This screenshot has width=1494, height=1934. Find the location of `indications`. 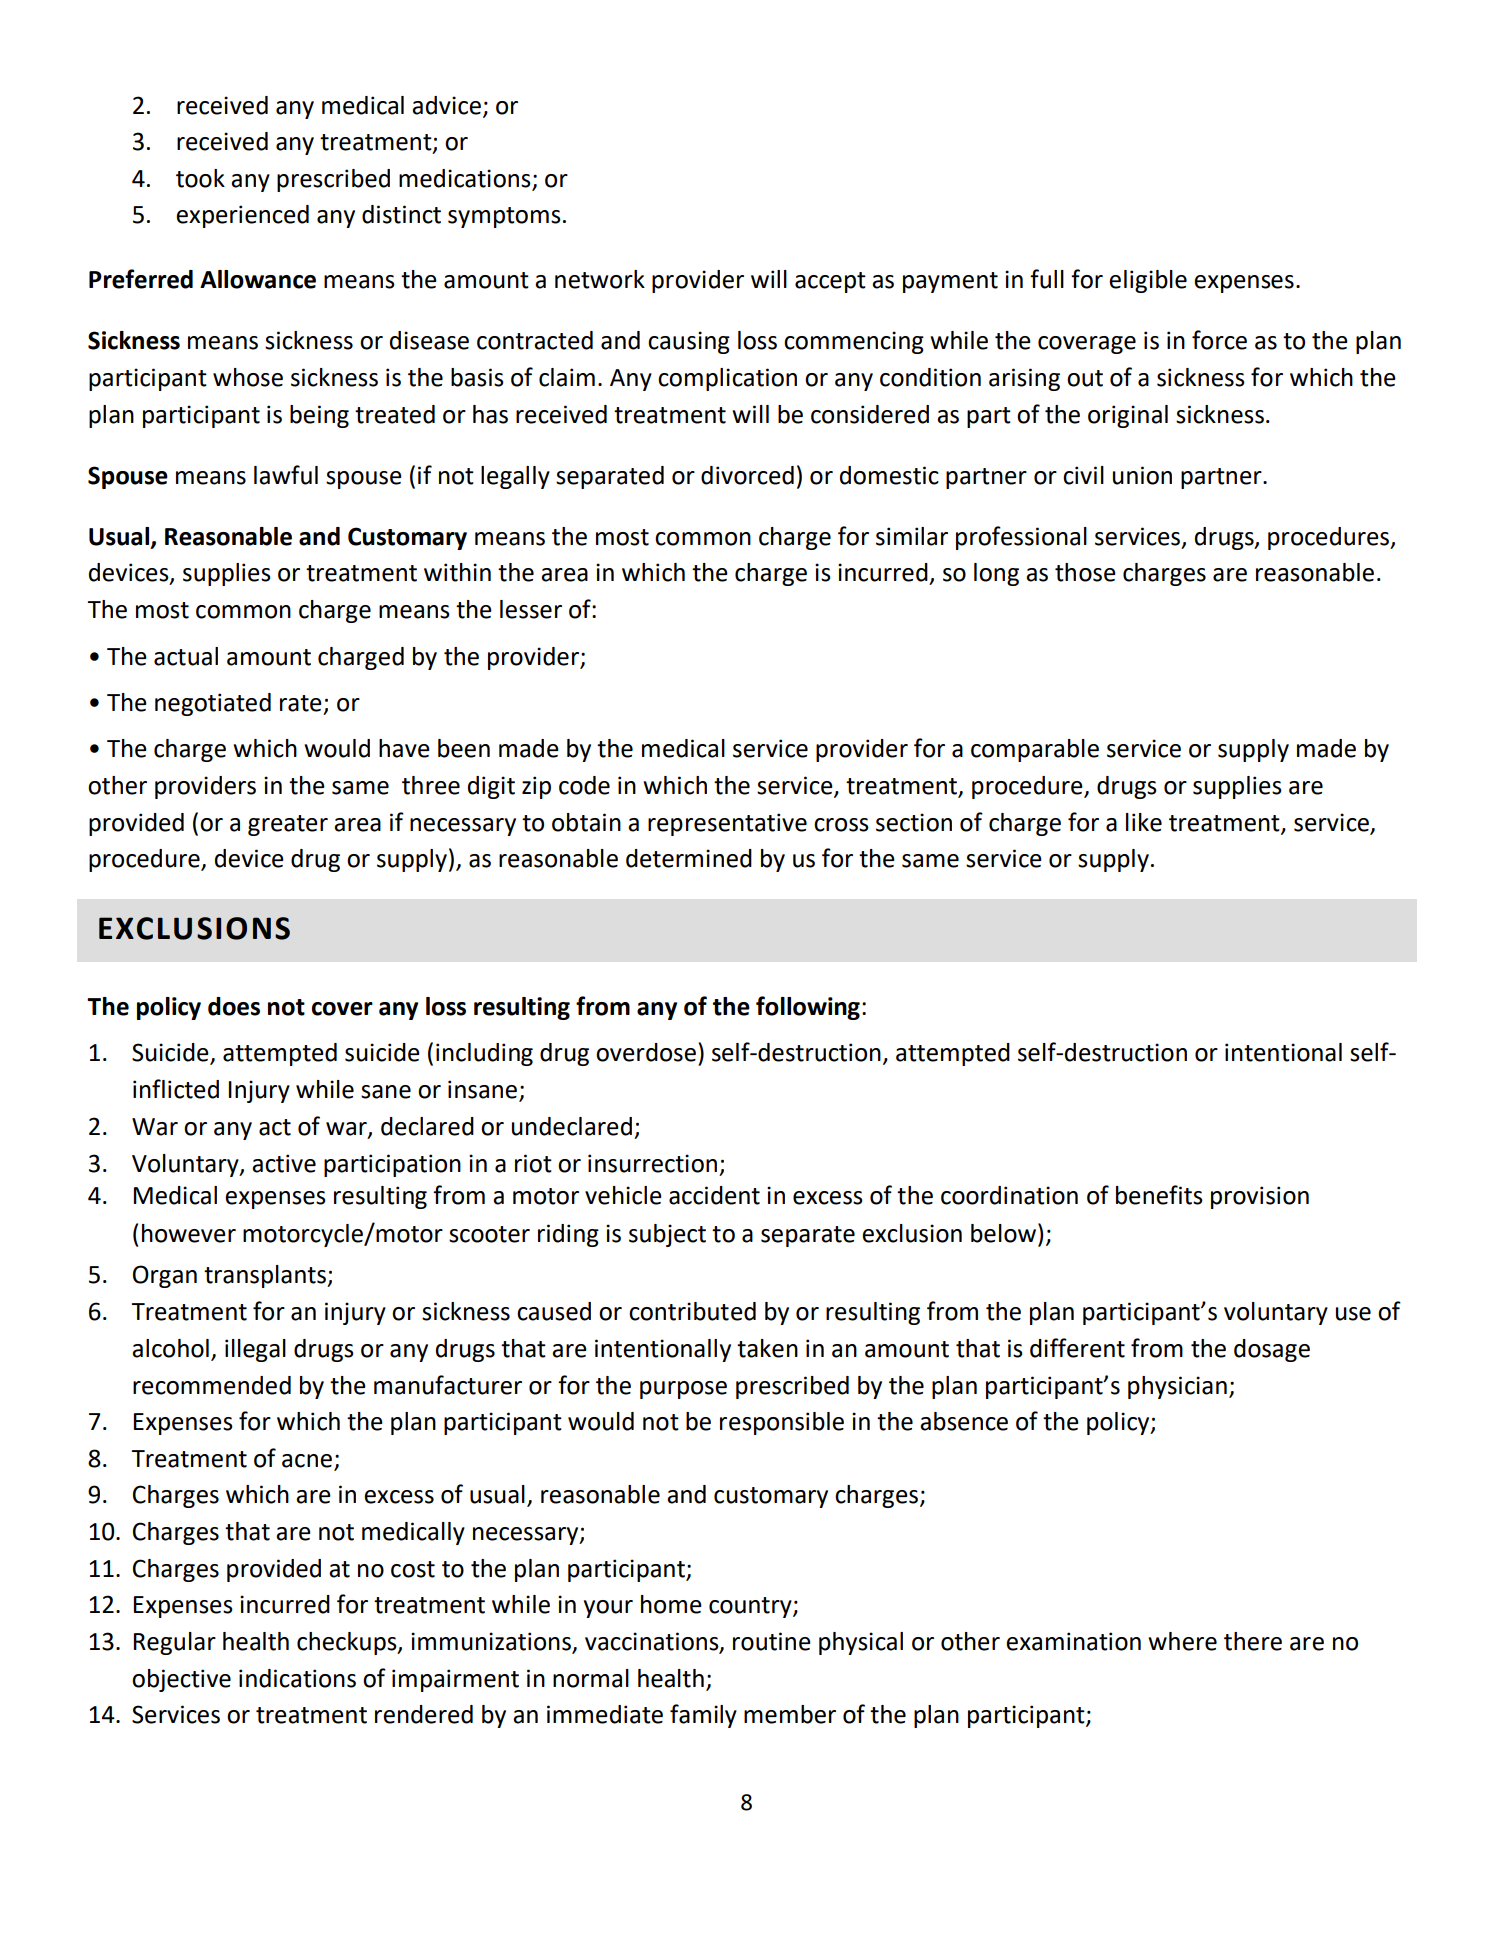

indications is located at coordinates (297, 1678).
